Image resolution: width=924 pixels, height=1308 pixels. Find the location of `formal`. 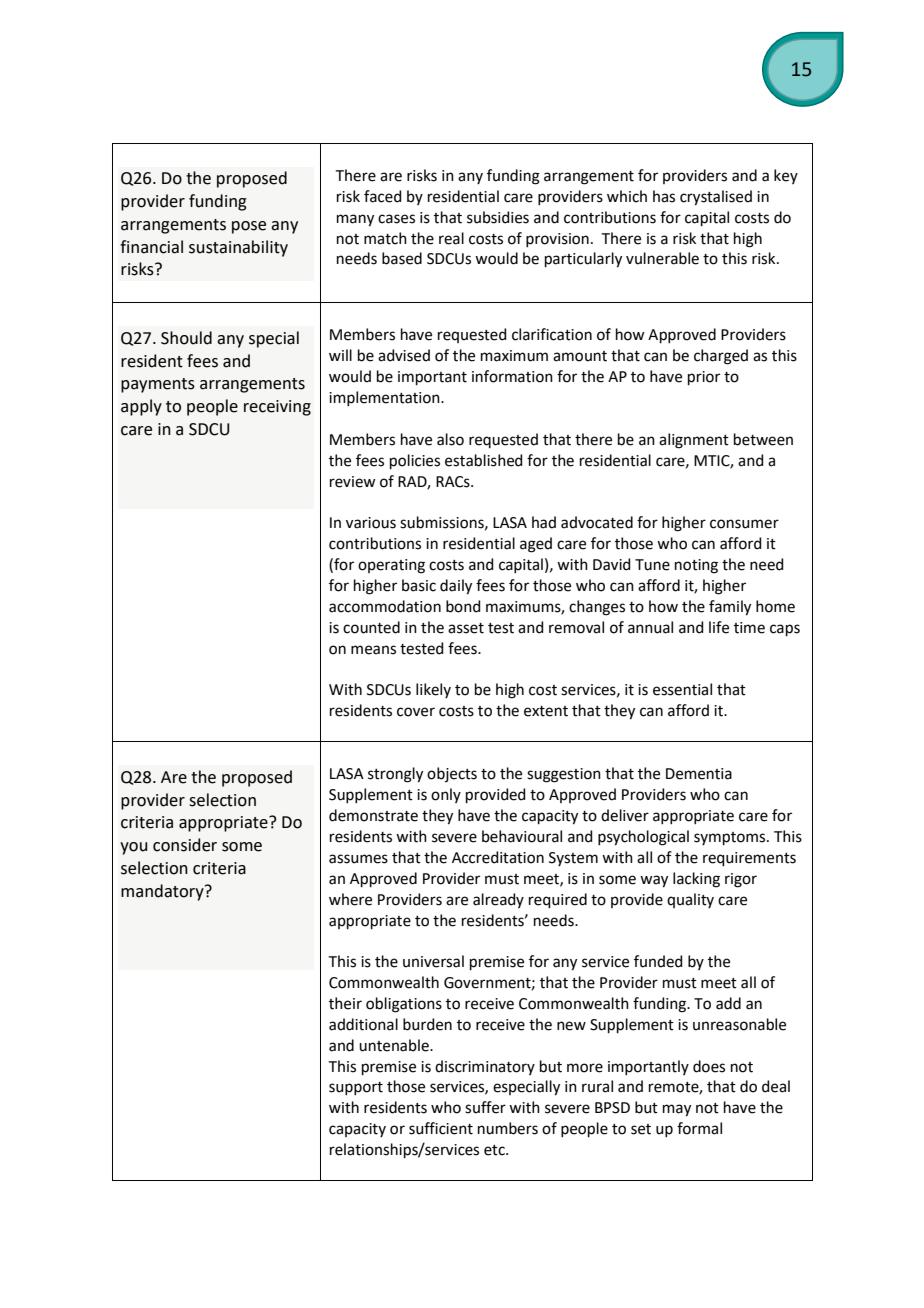

formal is located at coordinates (699, 1128).
